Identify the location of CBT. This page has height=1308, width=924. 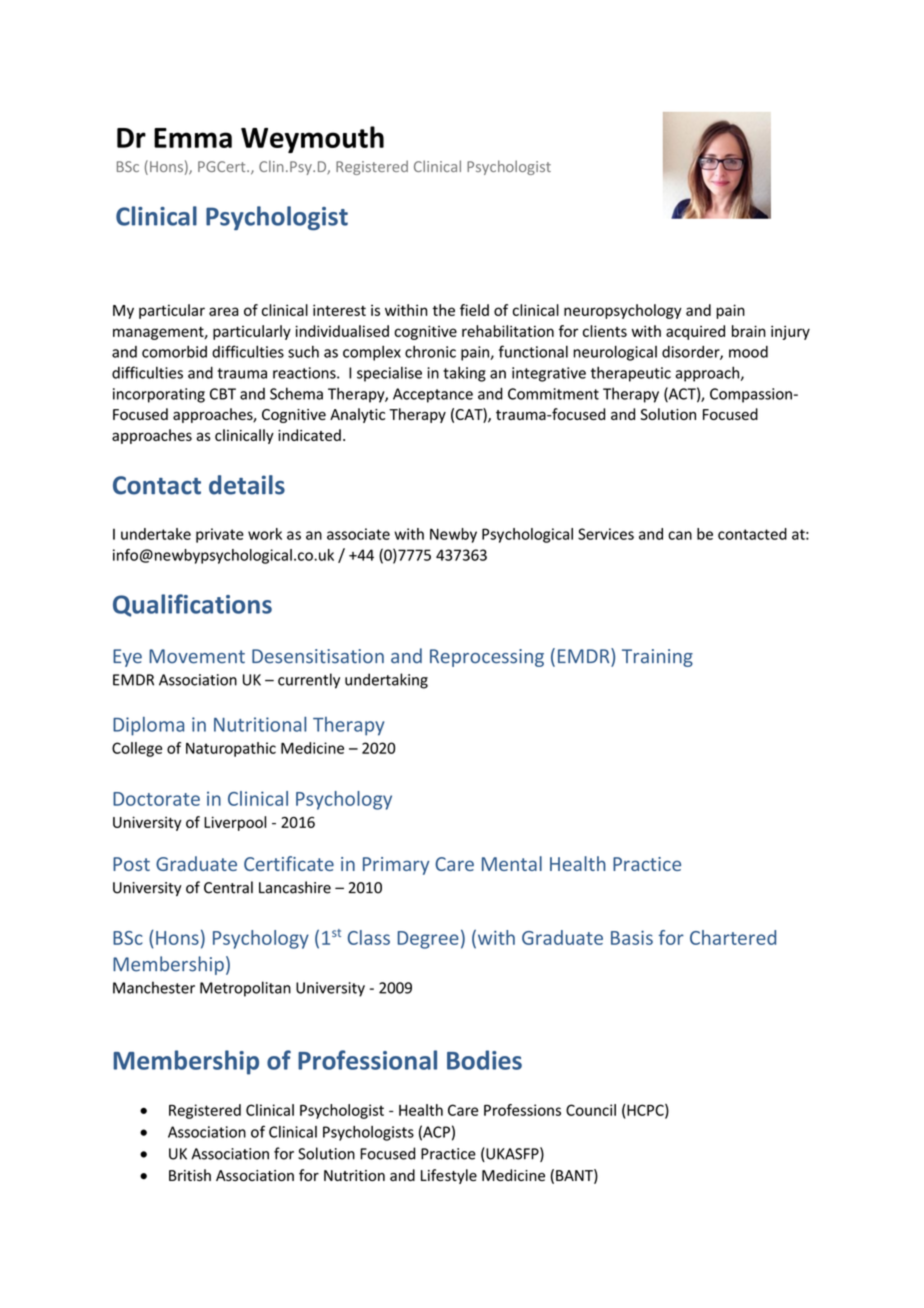
(223, 394).
